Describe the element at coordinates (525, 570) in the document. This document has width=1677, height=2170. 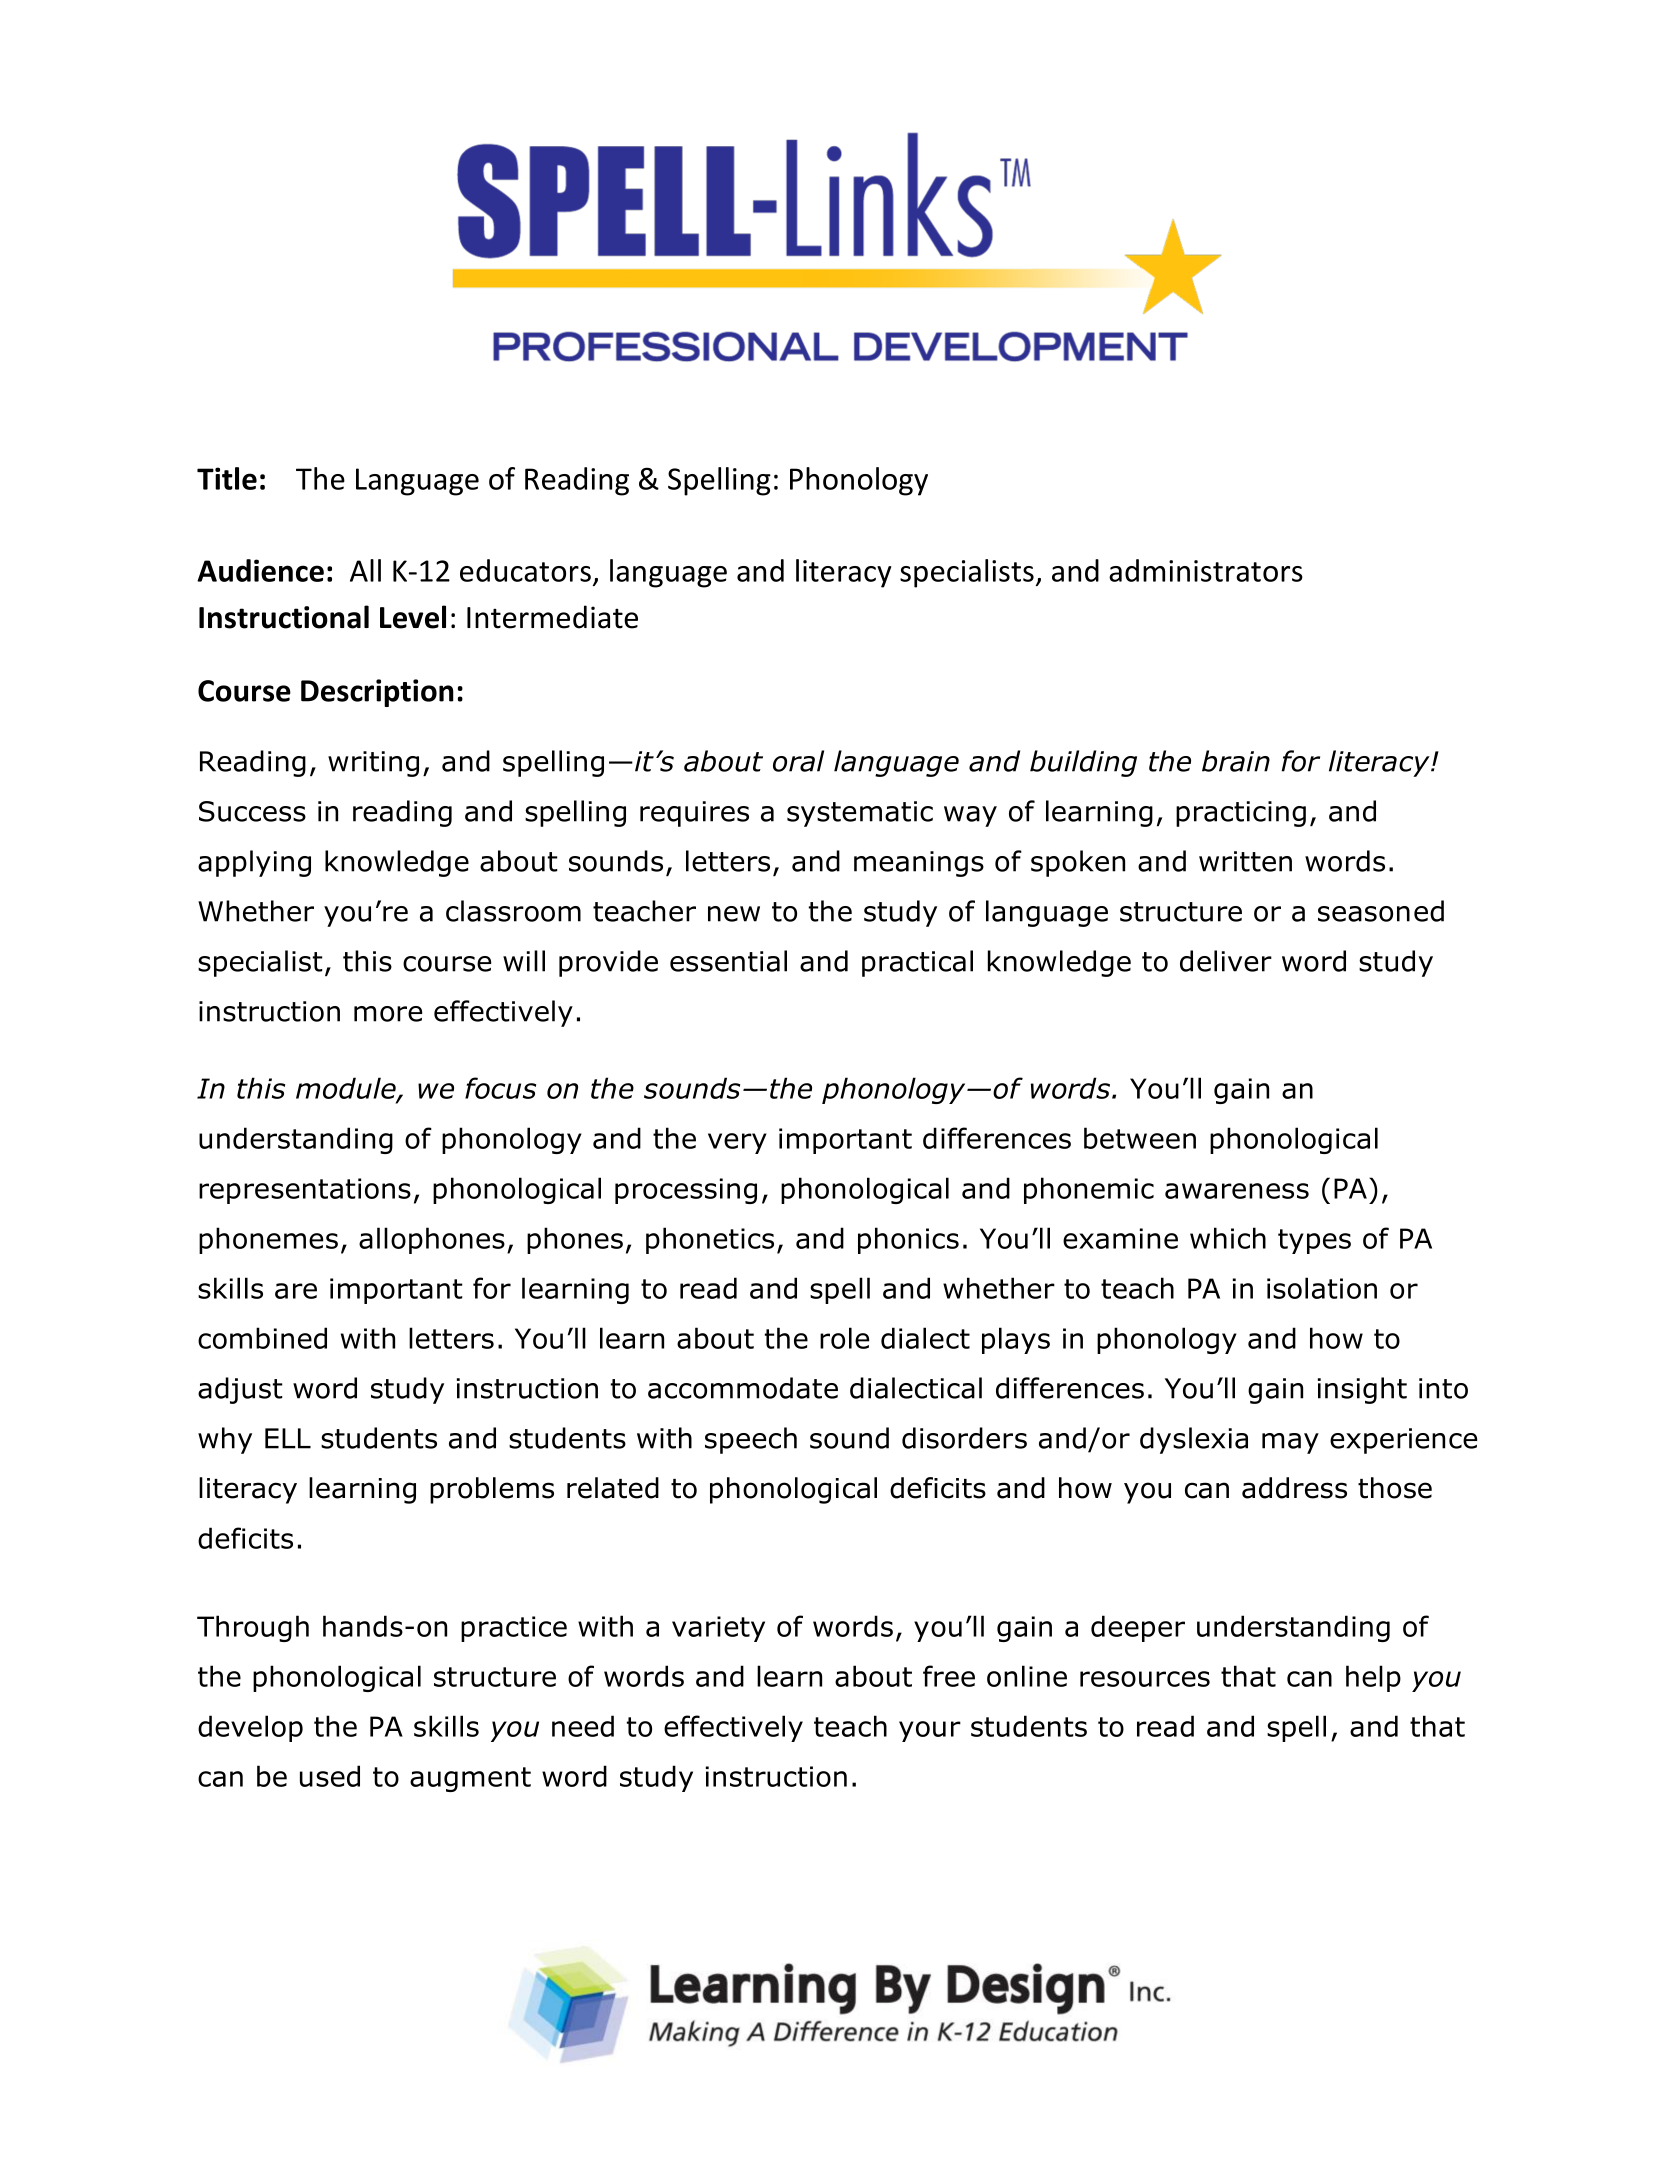
I see `educators` at that location.
